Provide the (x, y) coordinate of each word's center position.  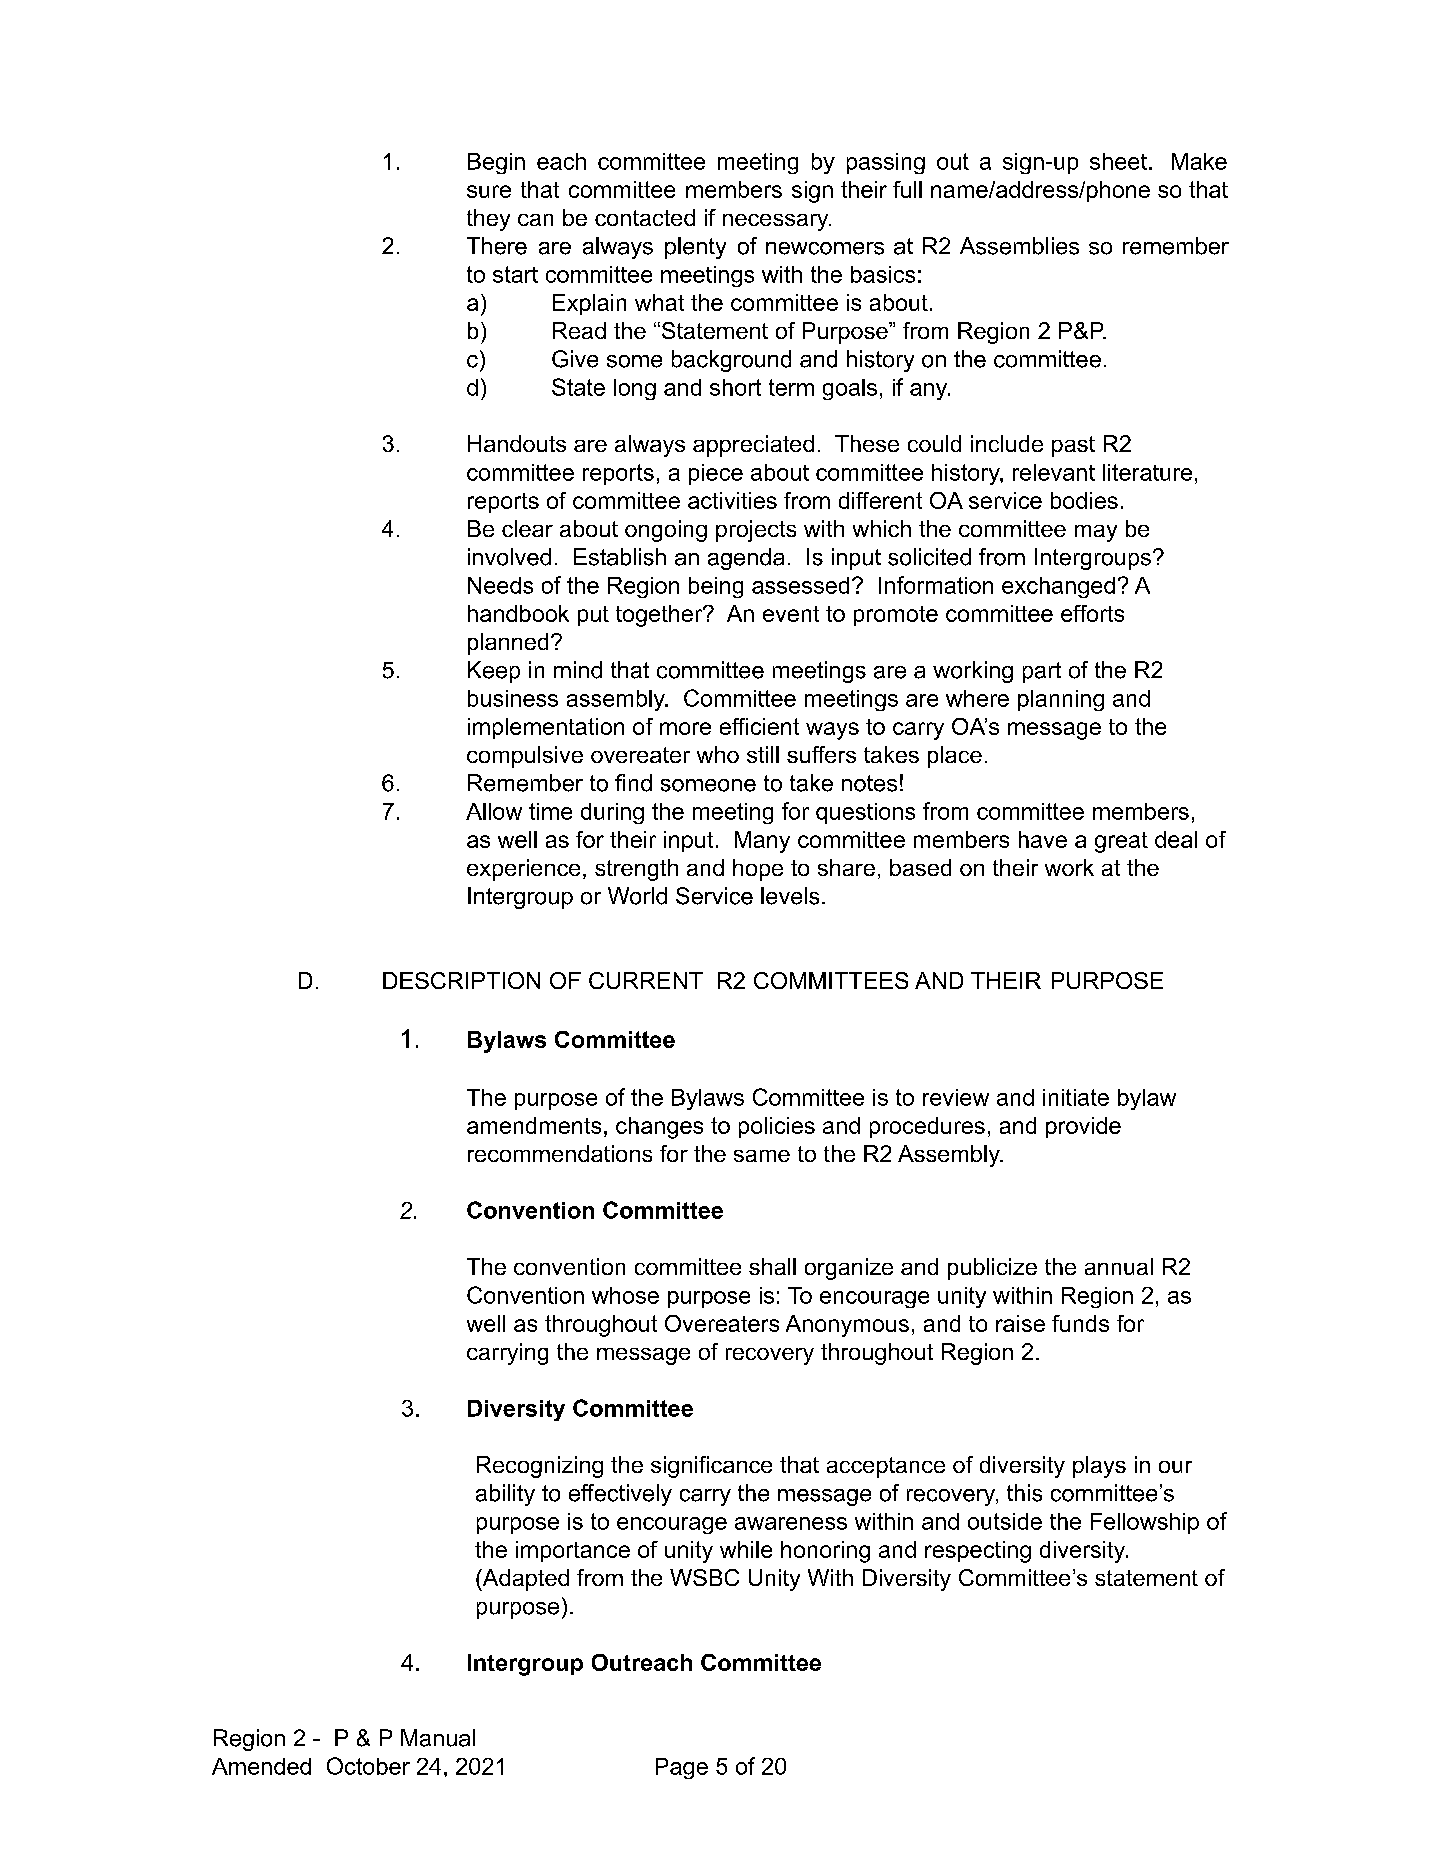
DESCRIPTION (461, 980)
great (1121, 842)
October (368, 1766)
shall (772, 1266)
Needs (500, 585)
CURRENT (646, 980)
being (716, 587)
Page (682, 1768)
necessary (777, 222)
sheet (1118, 161)
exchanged (1058, 587)
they (488, 220)
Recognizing (540, 1467)
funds (1080, 1323)
